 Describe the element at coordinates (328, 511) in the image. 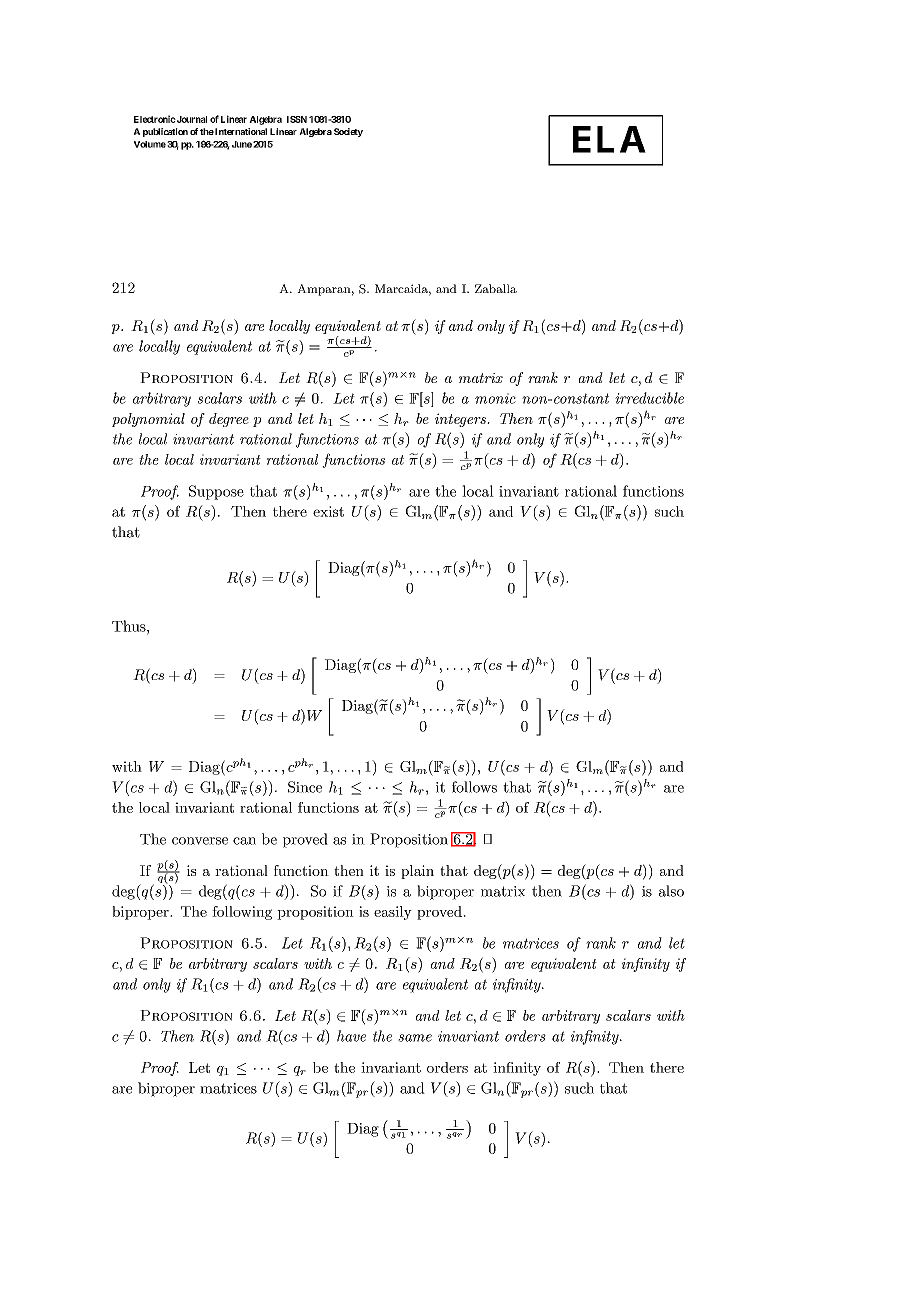

I see `exist` at that location.
